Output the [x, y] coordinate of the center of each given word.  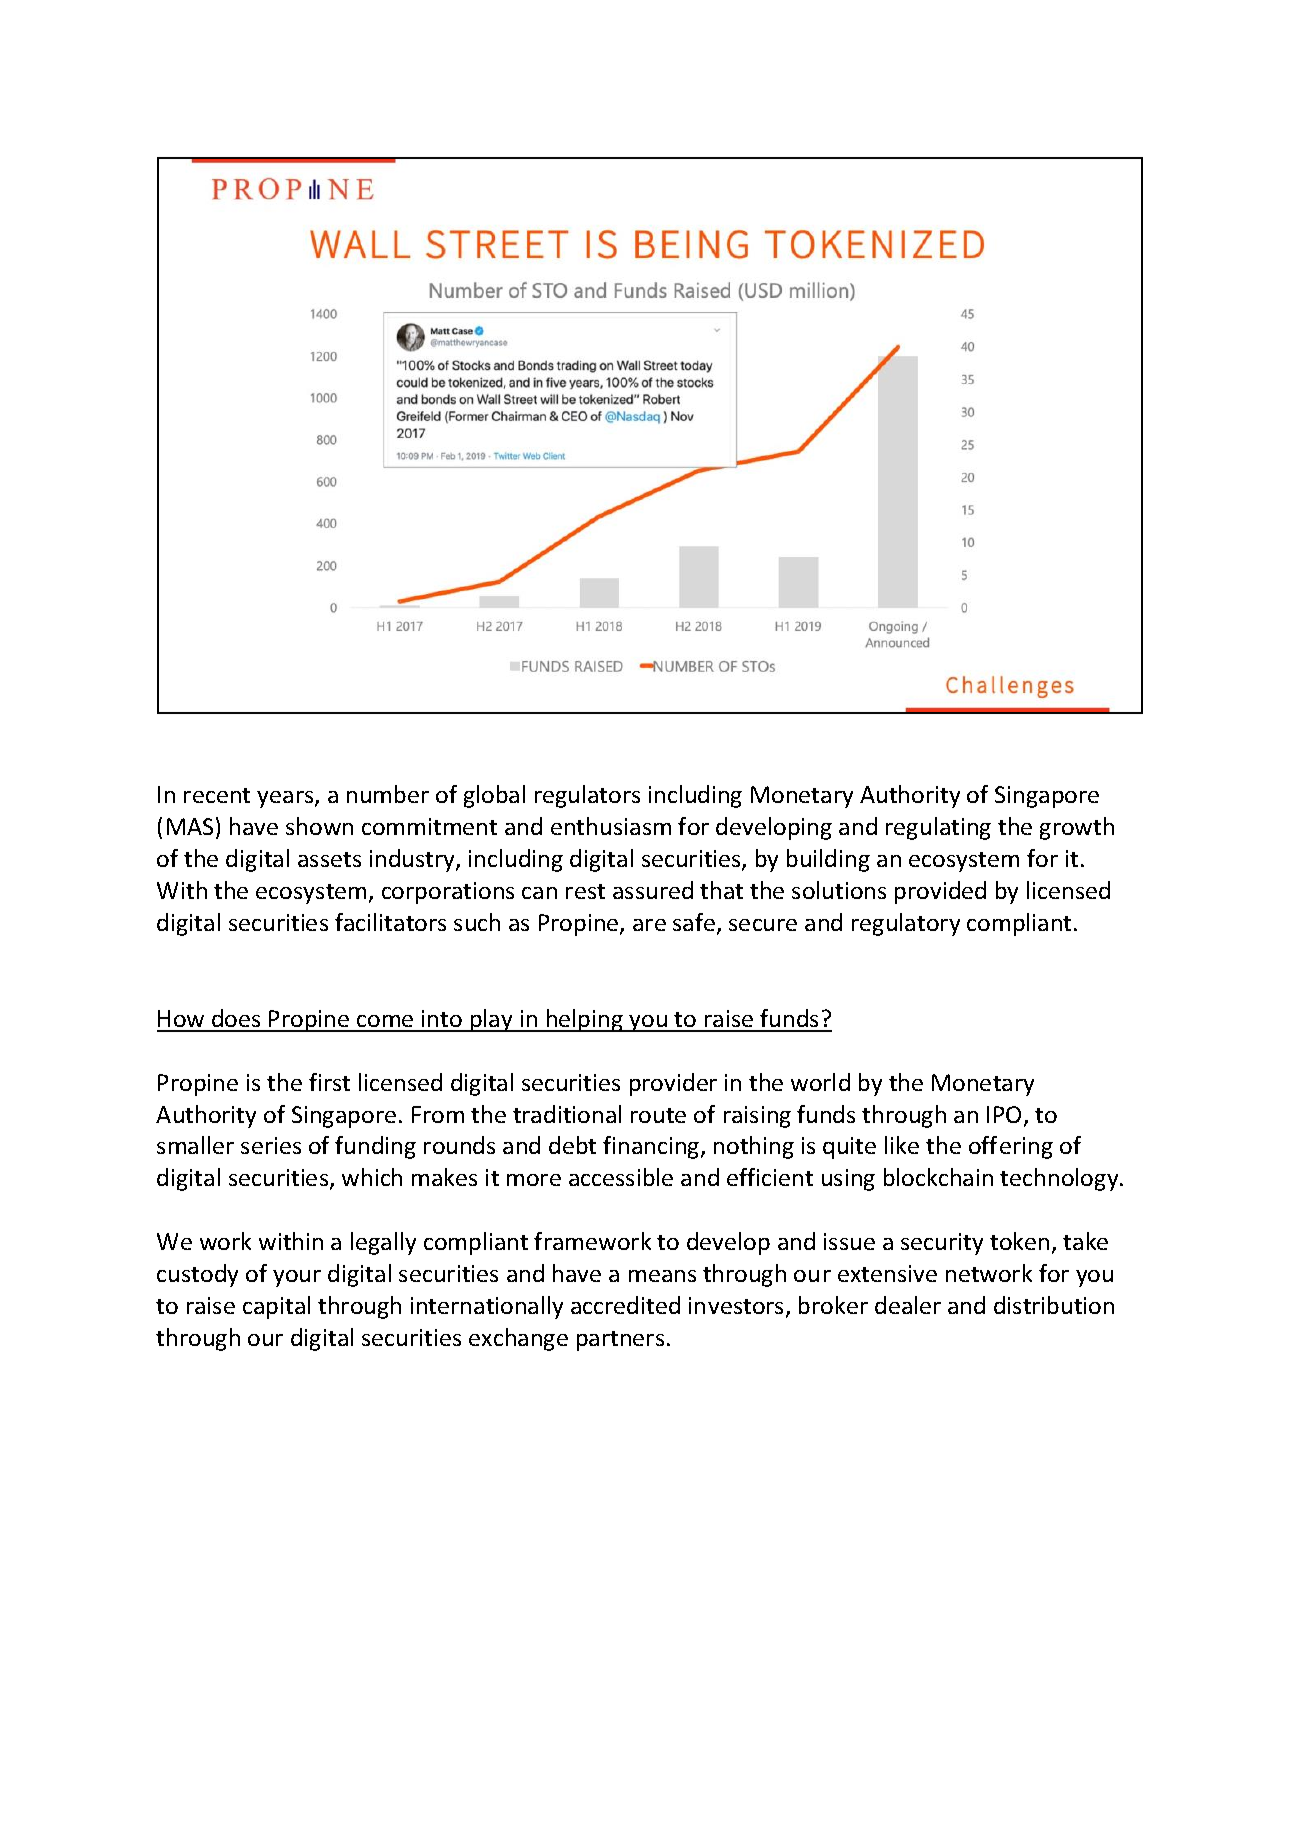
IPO [1004, 1114]
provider [673, 1084]
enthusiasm [611, 826]
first [329, 1082]
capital [276, 1307]
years [286, 799]
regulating [938, 828]
